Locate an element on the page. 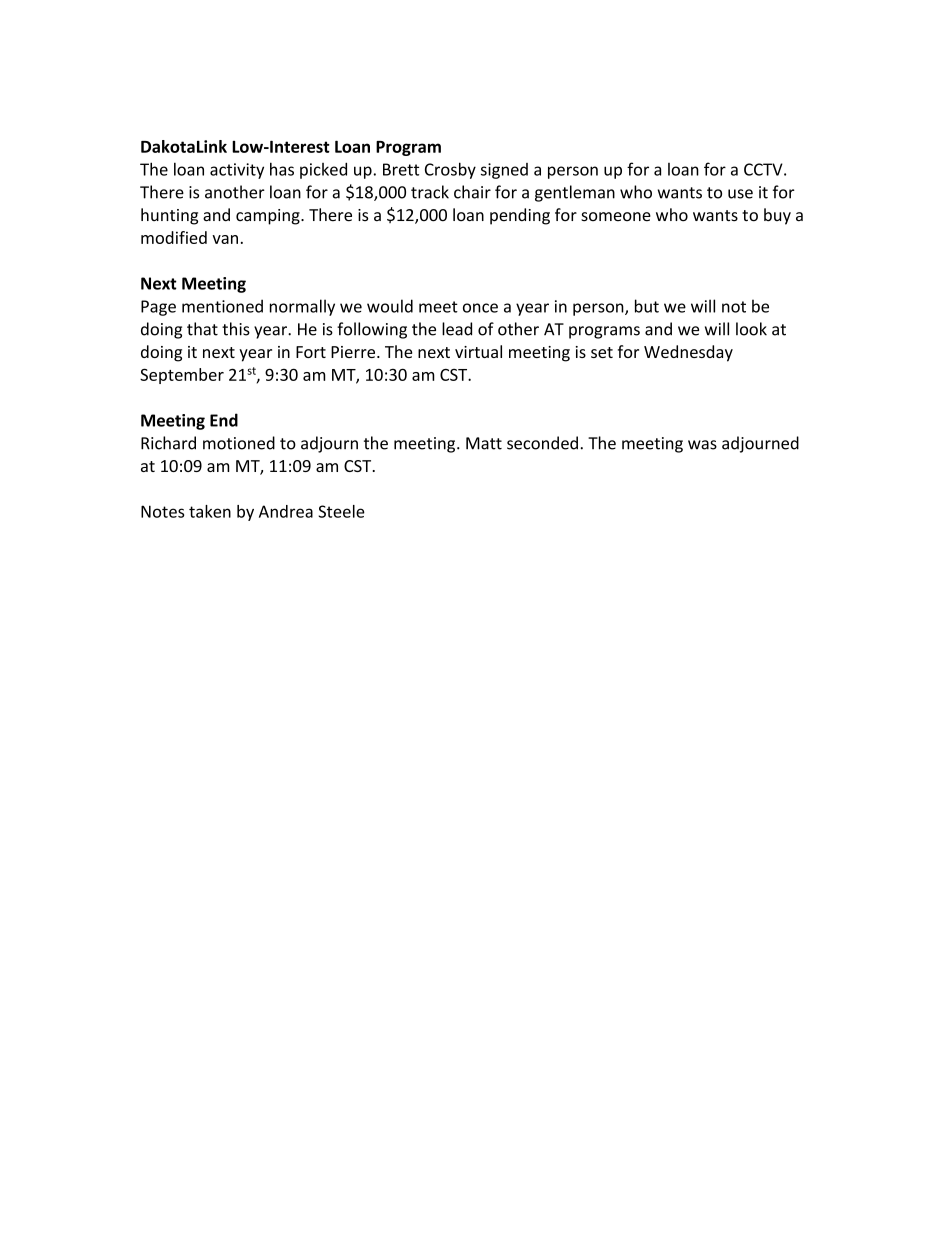 This document has height=1233, width=952. Wednesday is located at coordinates (688, 353).
